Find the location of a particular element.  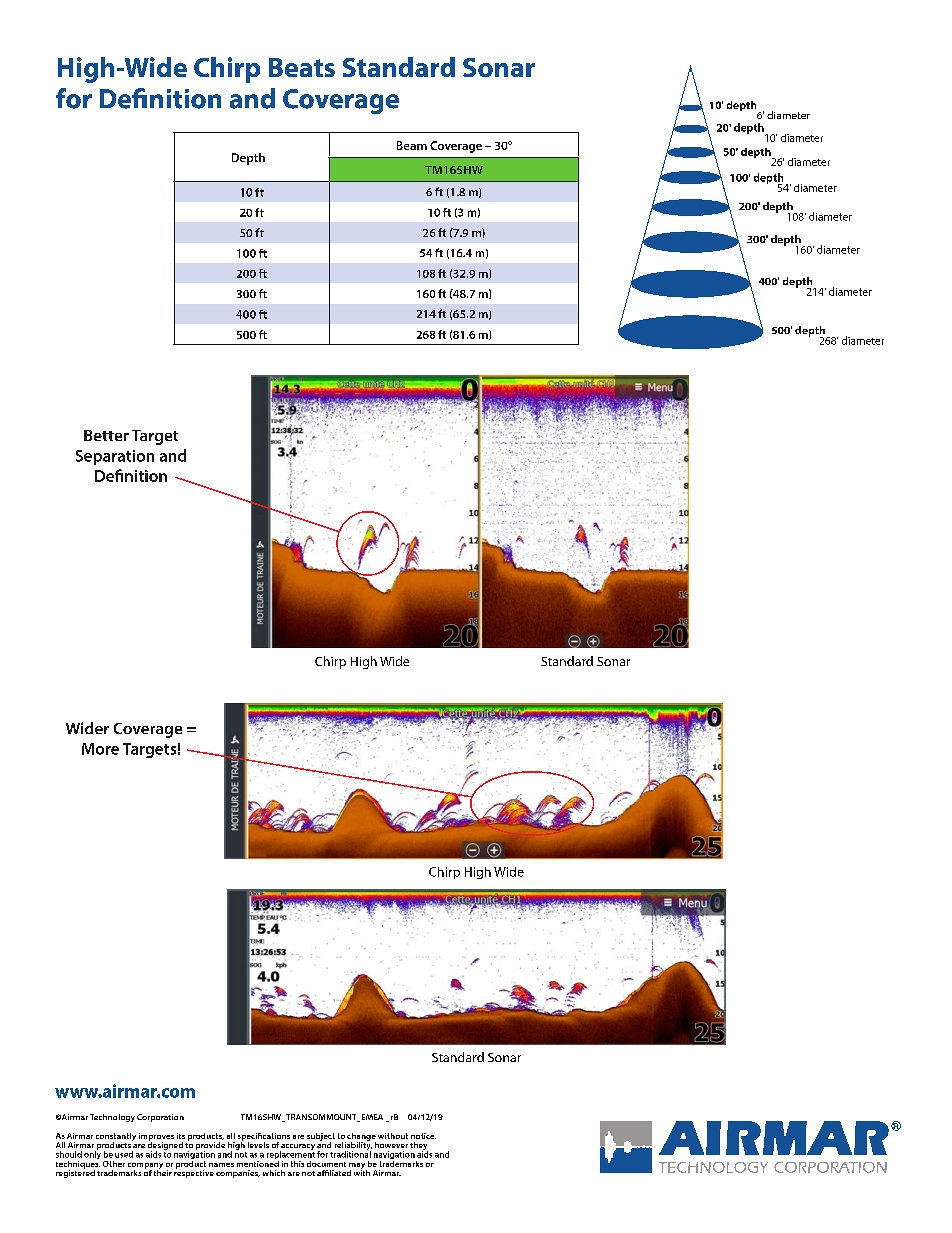

Beats is located at coordinates (302, 67).
